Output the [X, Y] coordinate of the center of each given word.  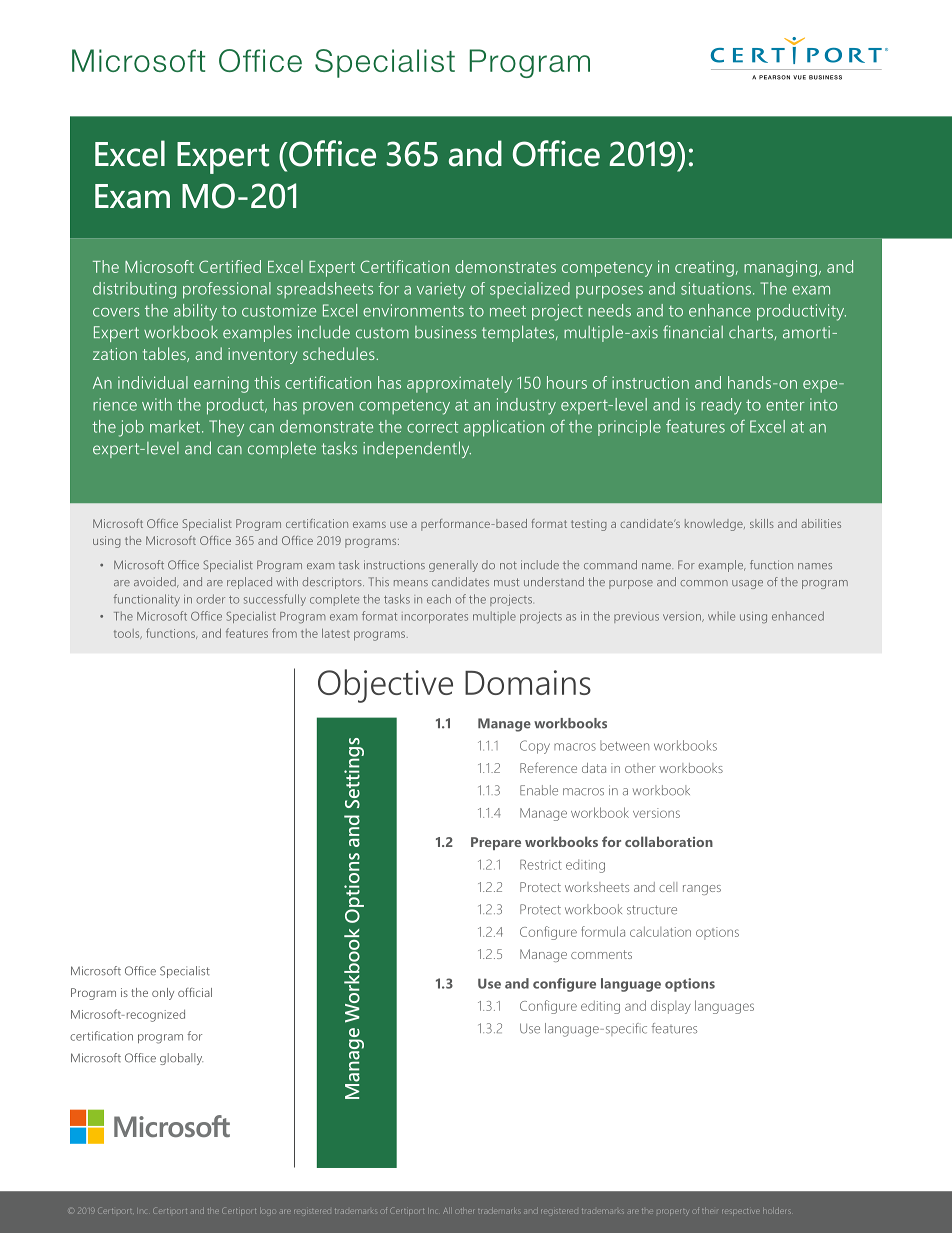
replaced [249, 583]
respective [739, 1211]
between [624, 745]
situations [716, 288]
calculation [660, 931]
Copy [535, 747]
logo [267, 1212]
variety [441, 290]
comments [601, 954]
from [284, 633]
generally [453, 566]
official [195, 992]
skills [762, 523]
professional [227, 290]
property [672, 1212]
